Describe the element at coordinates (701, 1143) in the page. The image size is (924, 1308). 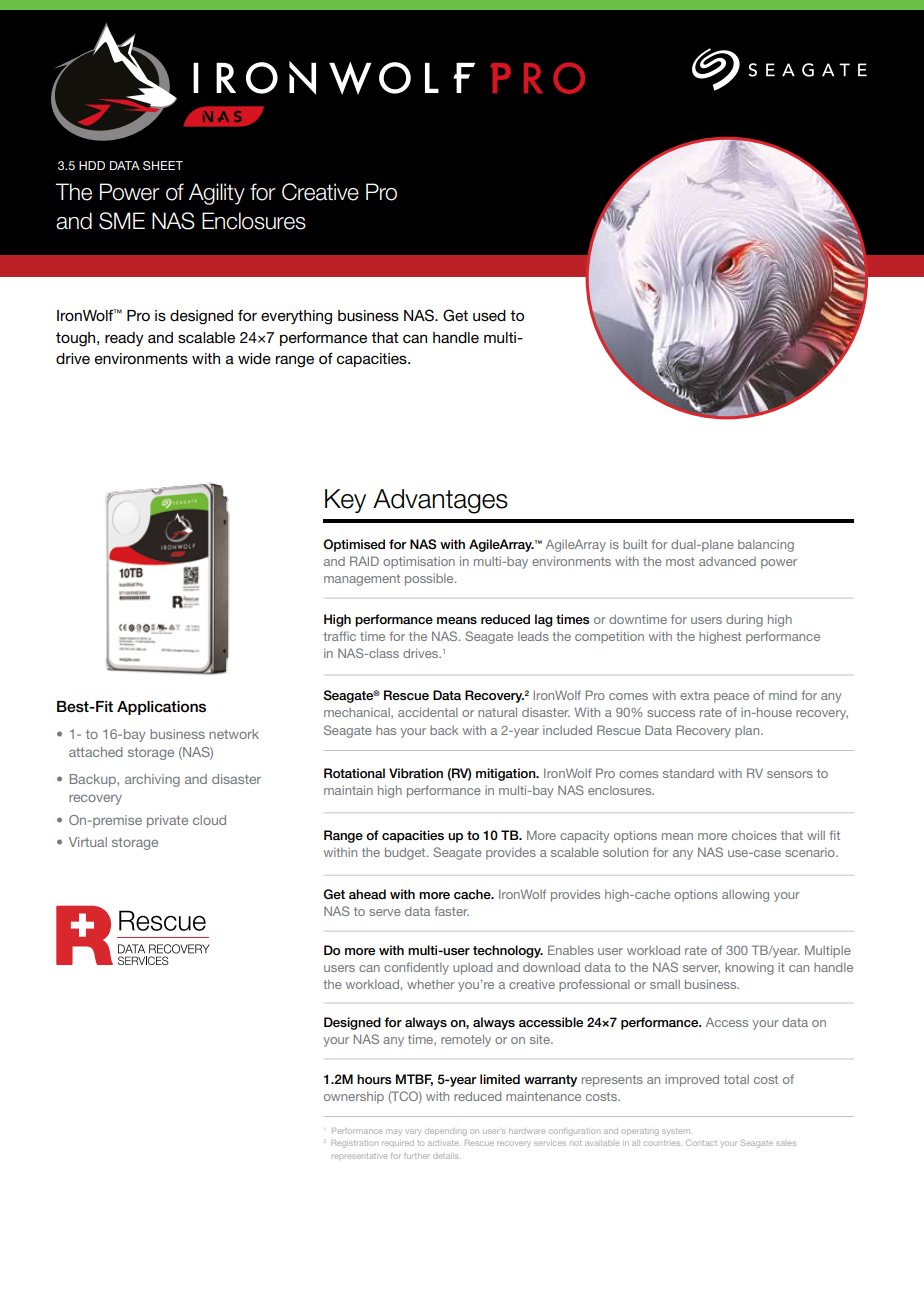
I see `Contact` at that location.
